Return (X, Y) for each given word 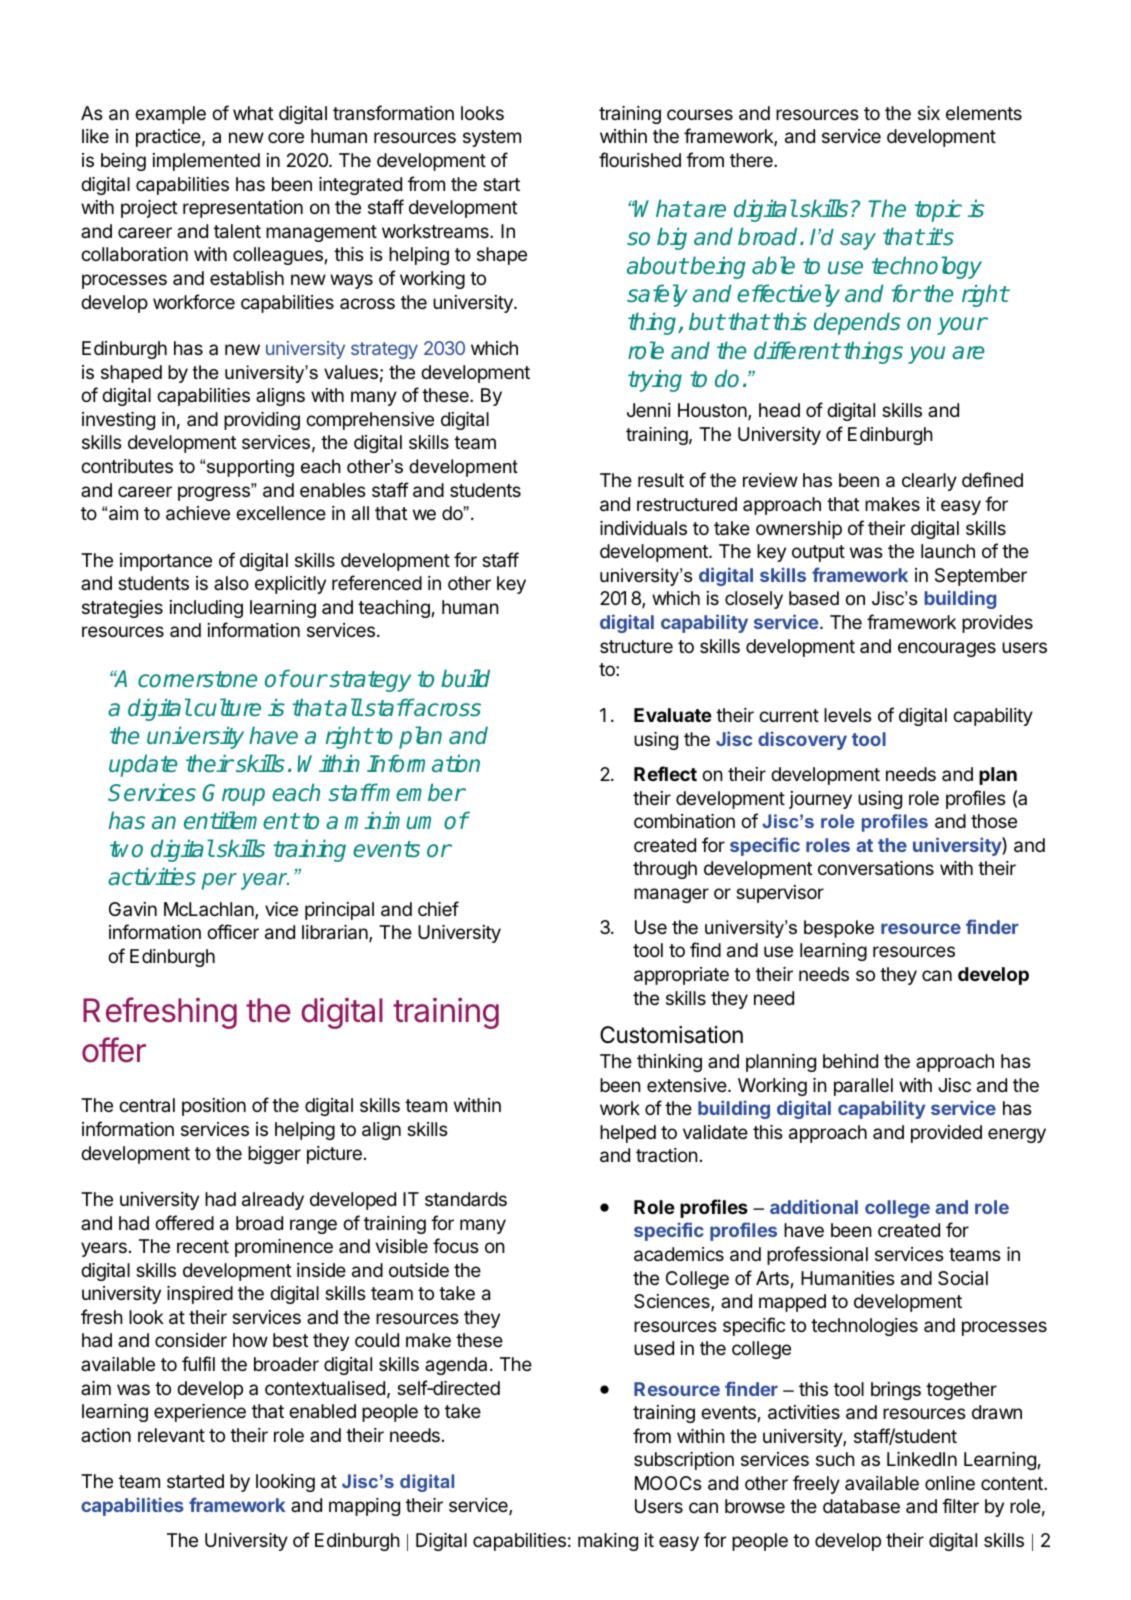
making (608, 1542)
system (492, 138)
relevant (171, 1435)
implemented (206, 162)
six (929, 113)
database (861, 1506)
